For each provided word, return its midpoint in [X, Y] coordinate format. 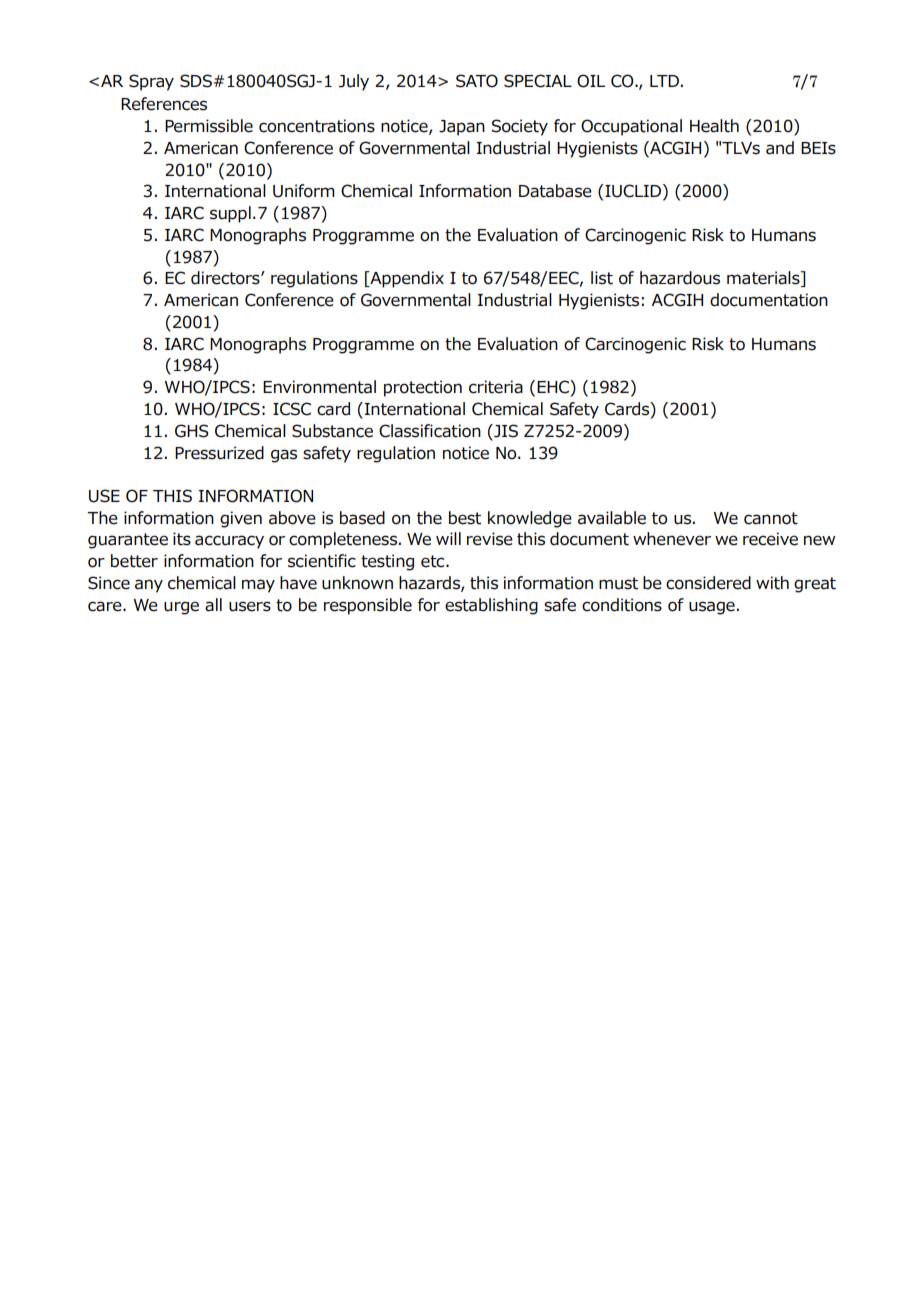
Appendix [406, 279]
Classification [430, 431]
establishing [491, 606]
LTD [664, 81]
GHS [192, 431]
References [164, 104]
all [213, 605]
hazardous [680, 278]
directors [226, 278]
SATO [477, 81]
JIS [505, 431]
